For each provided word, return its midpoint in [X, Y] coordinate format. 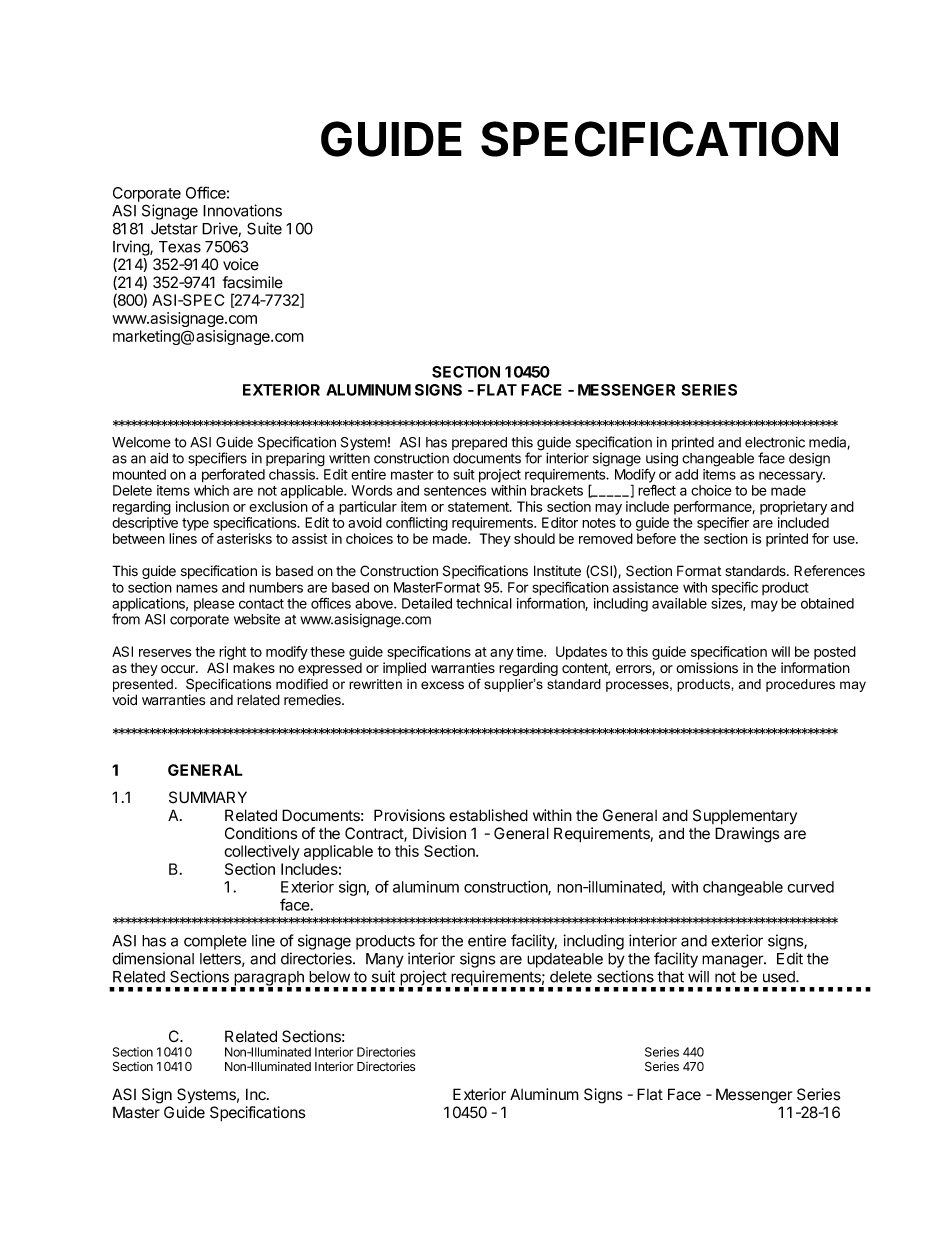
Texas [180, 247]
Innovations [242, 210]
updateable [565, 960]
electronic [775, 442]
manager [734, 961]
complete [215, 942]
